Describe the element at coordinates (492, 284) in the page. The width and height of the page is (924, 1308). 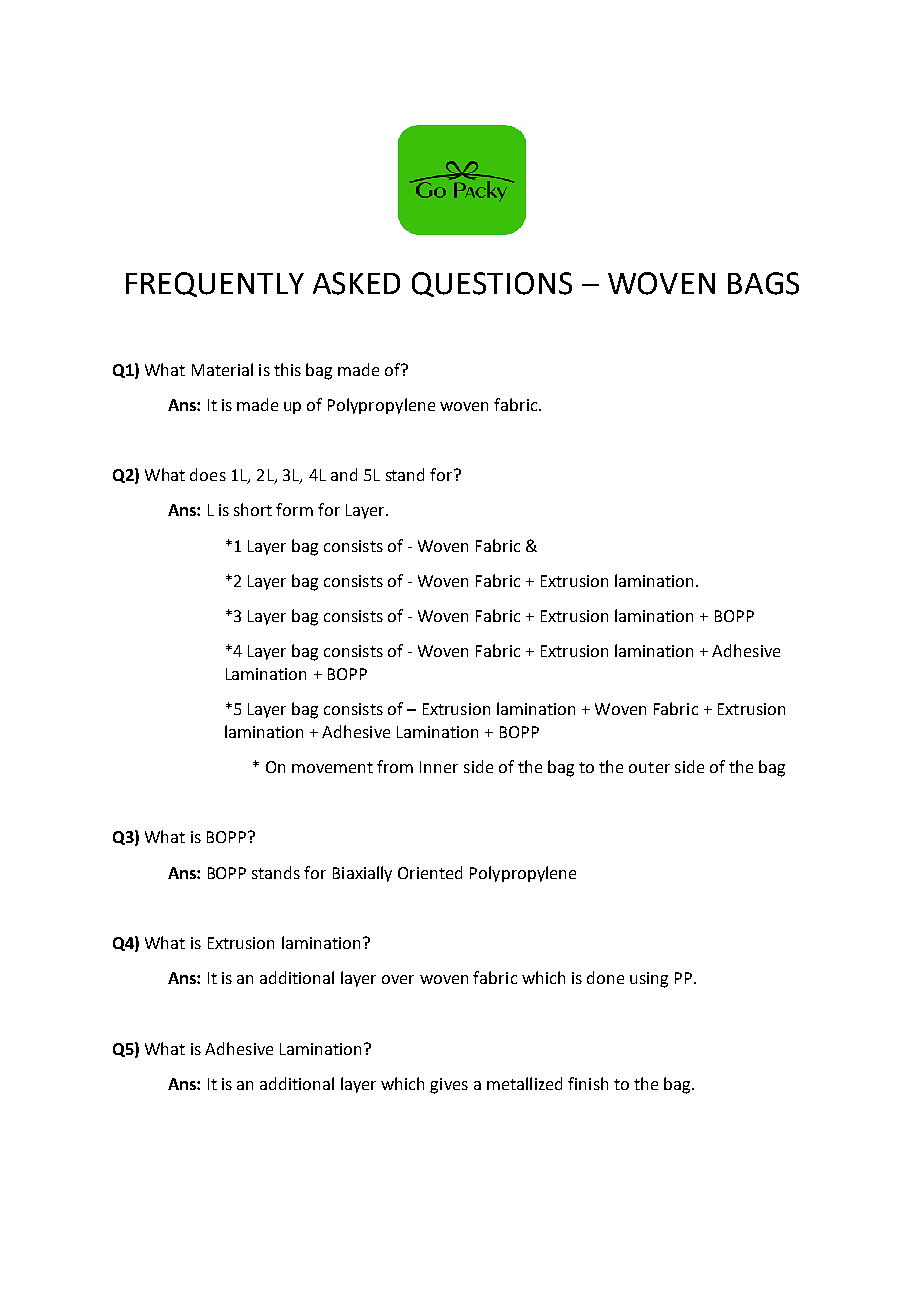
I see `QUESTIONS` at that location.
